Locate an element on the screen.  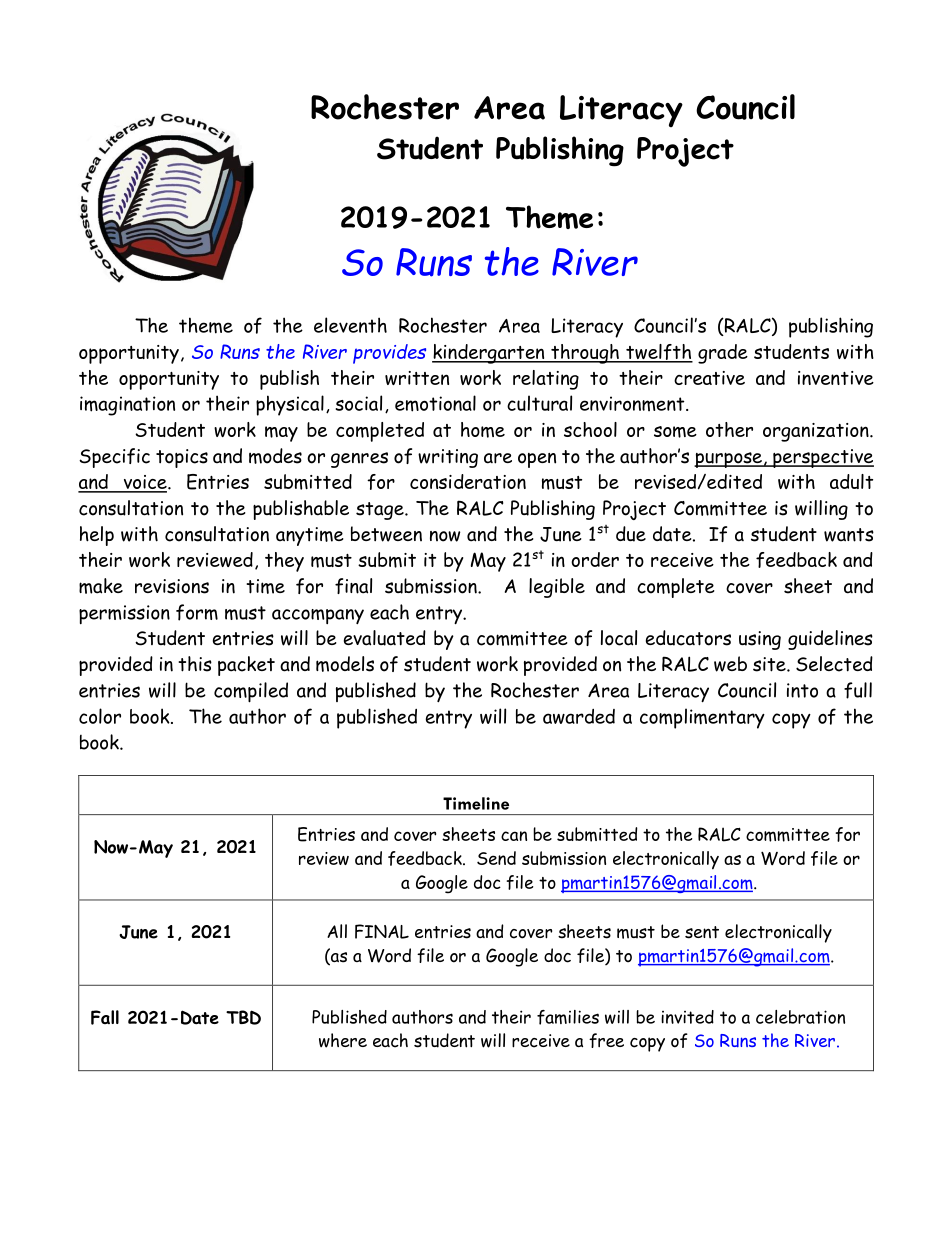
wants is located at coordinates (849, 535).
